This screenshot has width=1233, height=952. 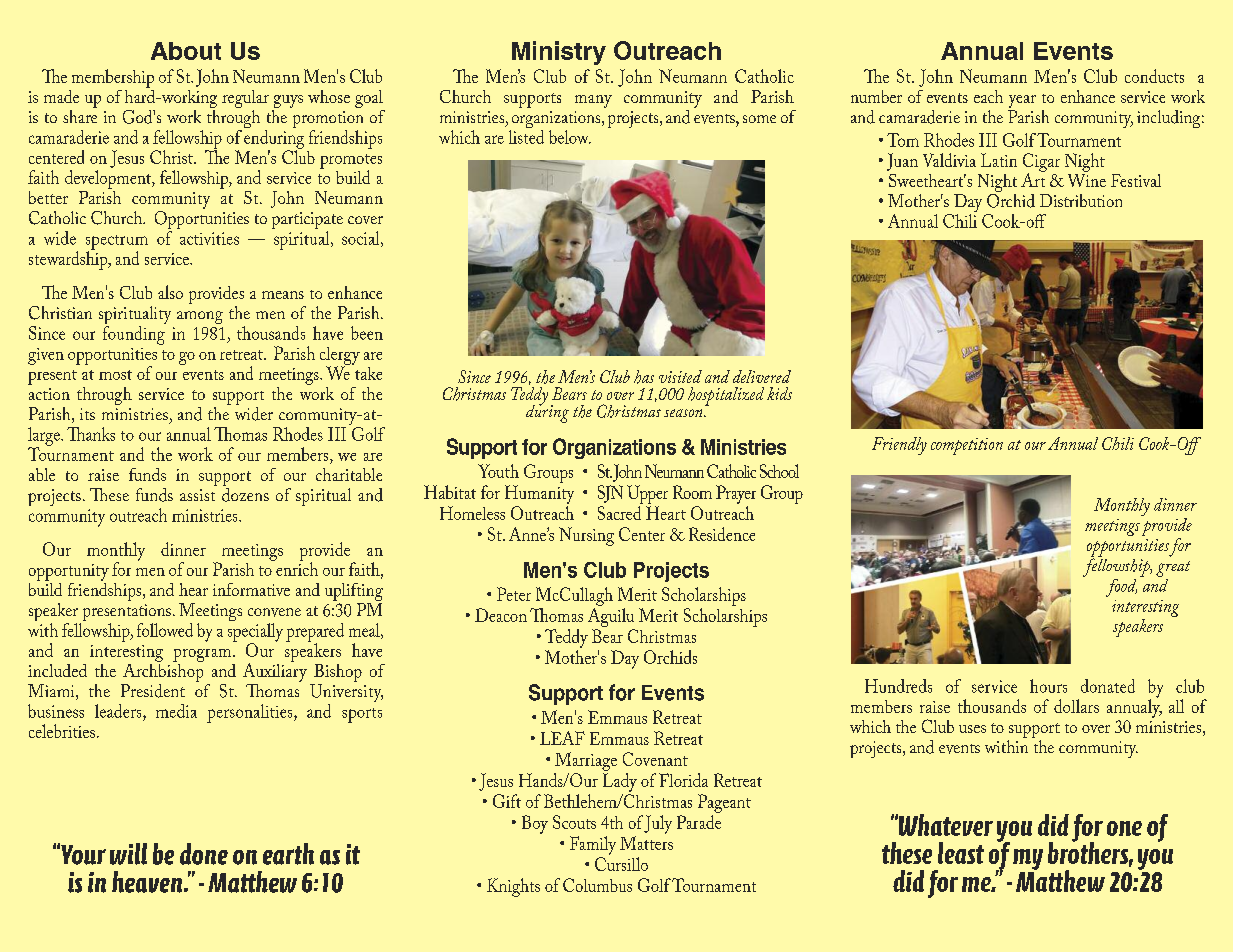 What do you see at coordinates (186, 51) in the screenshot?
I see `About` at bounding box center [186, 51].
